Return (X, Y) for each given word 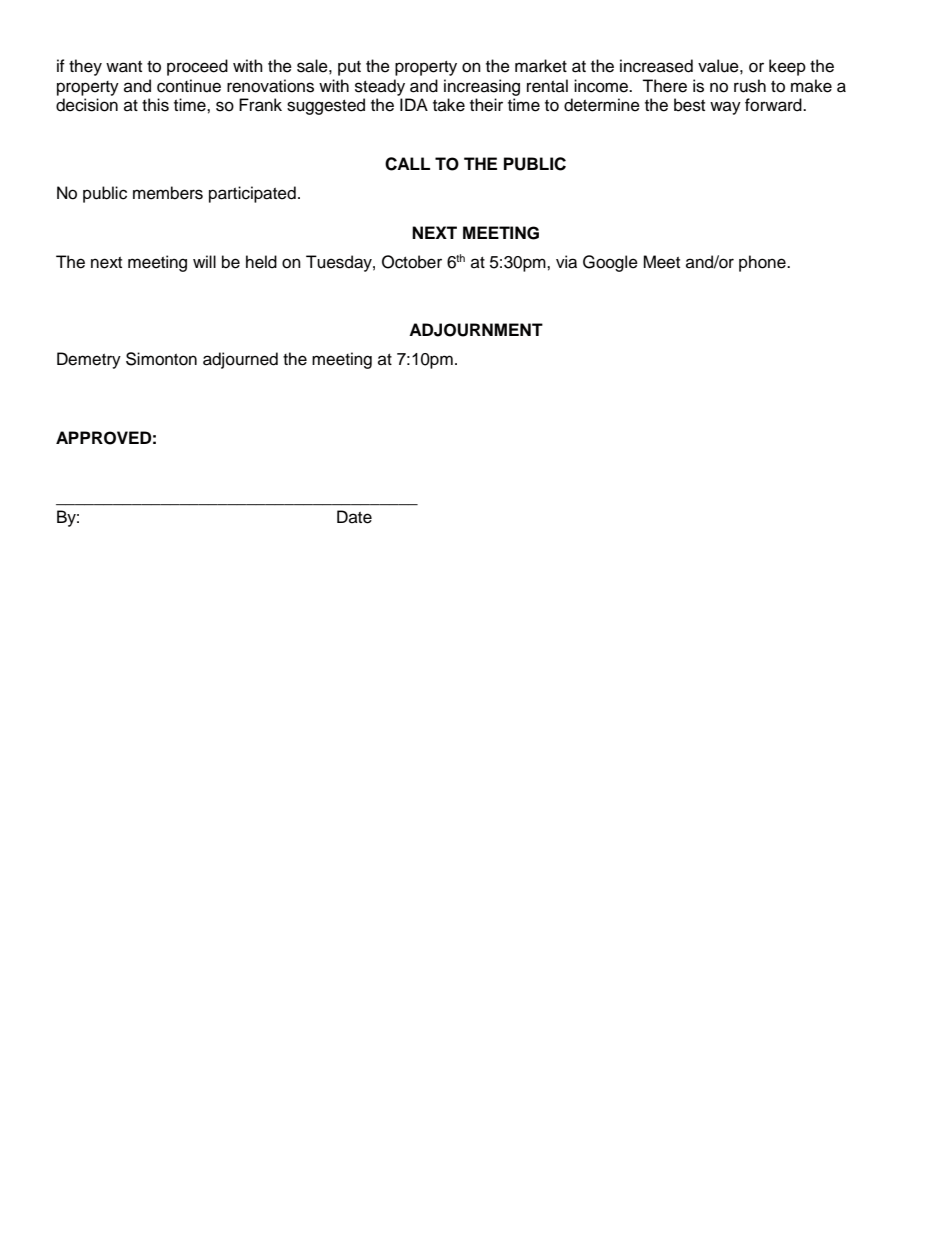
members (168, 193)
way (725, 108)
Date (354, 517)
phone (763, 263)
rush (750, 86)
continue (189, 86)
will (204, 261)
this (155, 105)
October (412, 262)
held (261, 262)
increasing (482, 87)
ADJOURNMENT (476, 330)
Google (610, 263)
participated (252, 194)
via (566, 262)
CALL (407, 164)
